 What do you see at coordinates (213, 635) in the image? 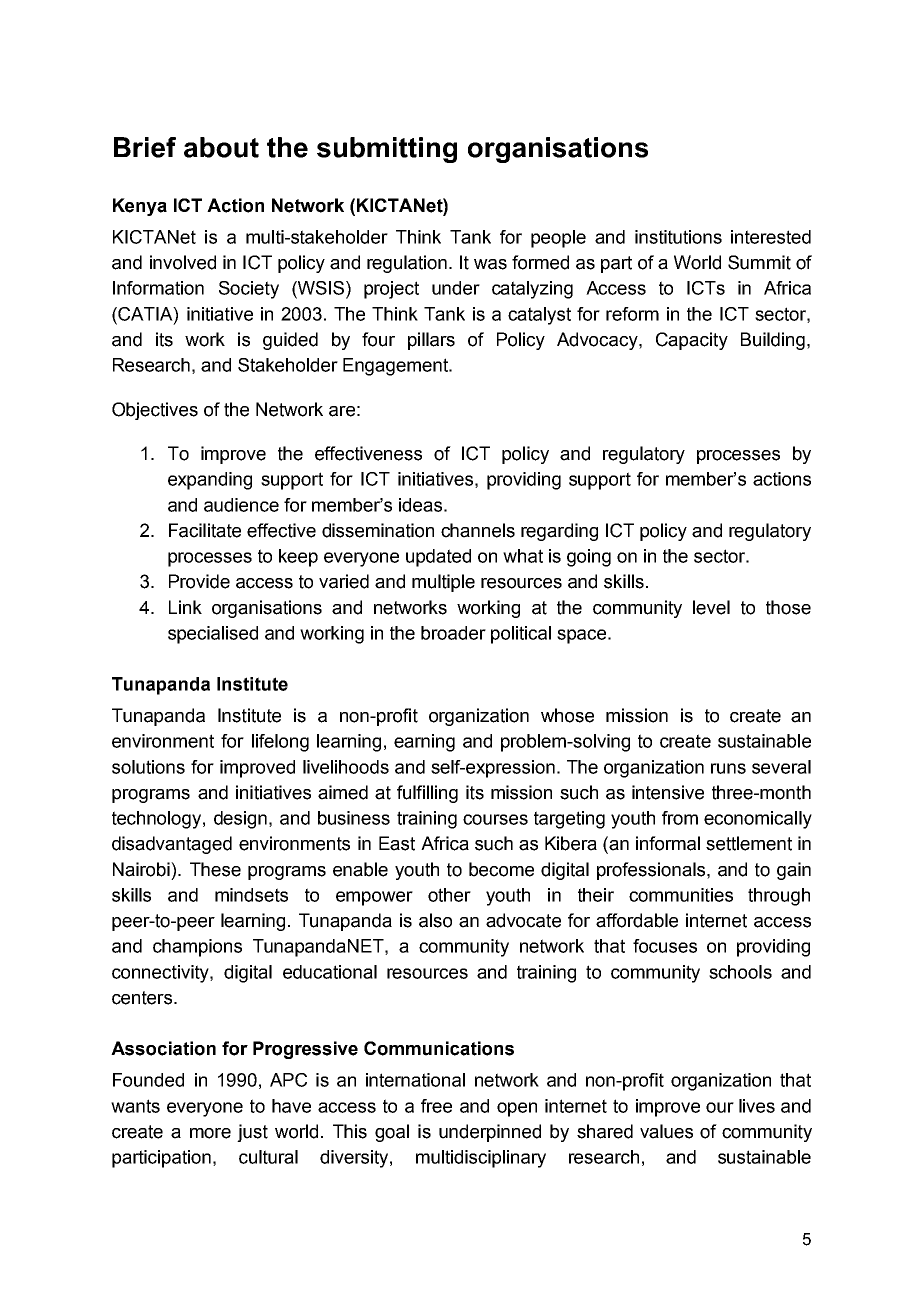
I see `specialised` at bounding box center [213, 635].
